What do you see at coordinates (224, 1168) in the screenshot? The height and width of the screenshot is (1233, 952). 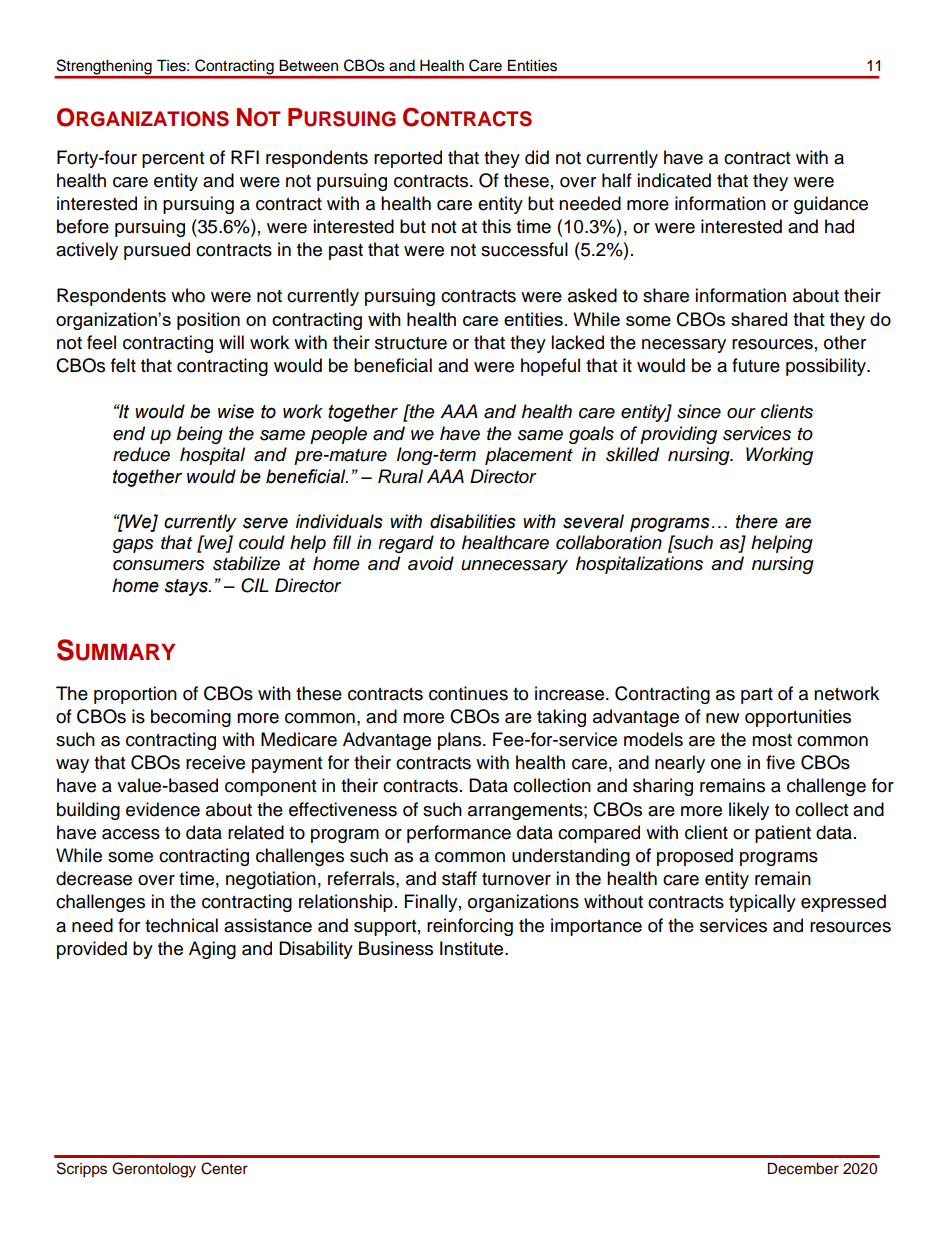 I see `Center` at bounding box center [224, 1168].
